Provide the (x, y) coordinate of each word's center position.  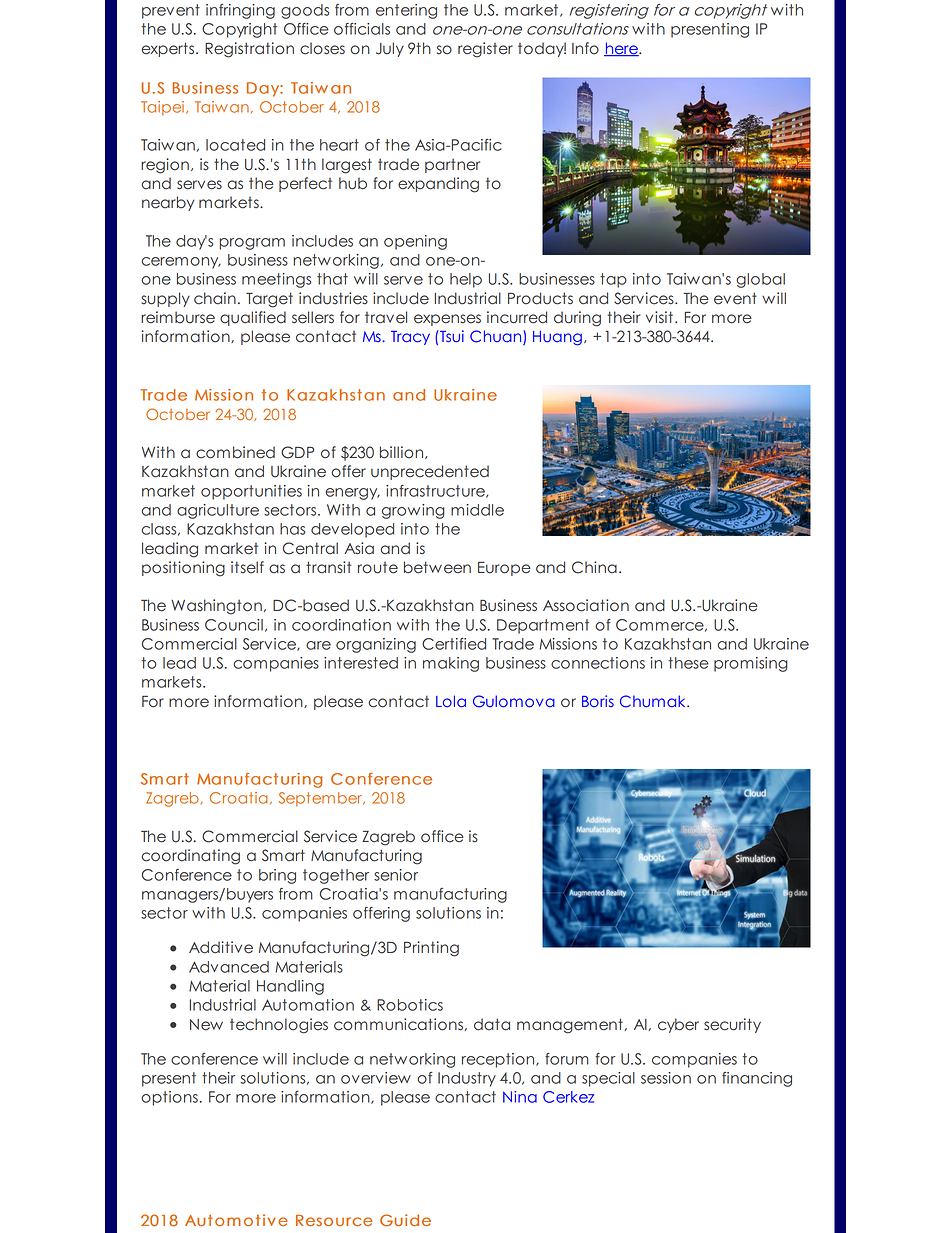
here (622, 49)
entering (406, 11)
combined (235, 452)
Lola (451, 701)
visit (659, 317)
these (688, 663)
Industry (467, 1079)
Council (234, 625)
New (206, 1025)
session (666, 1078)
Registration (249, 50)
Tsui (451, 336)
